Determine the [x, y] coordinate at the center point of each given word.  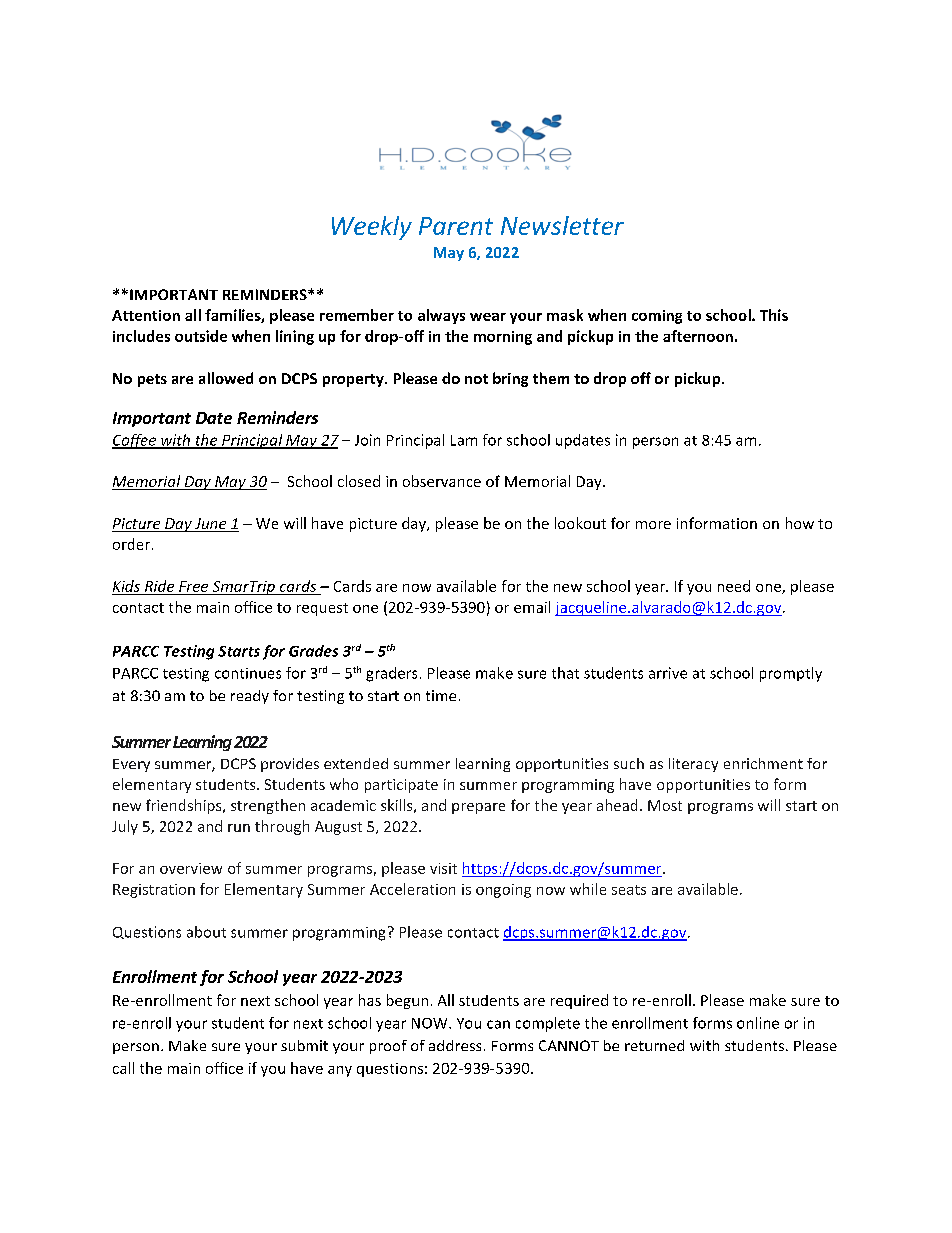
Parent [456, 226]
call [123, 1068]
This [774, 315]
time [441, 695]
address [455, 1045]
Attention [146, 315]
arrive [668, 673]
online [758, 1023]
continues [248, 673]
